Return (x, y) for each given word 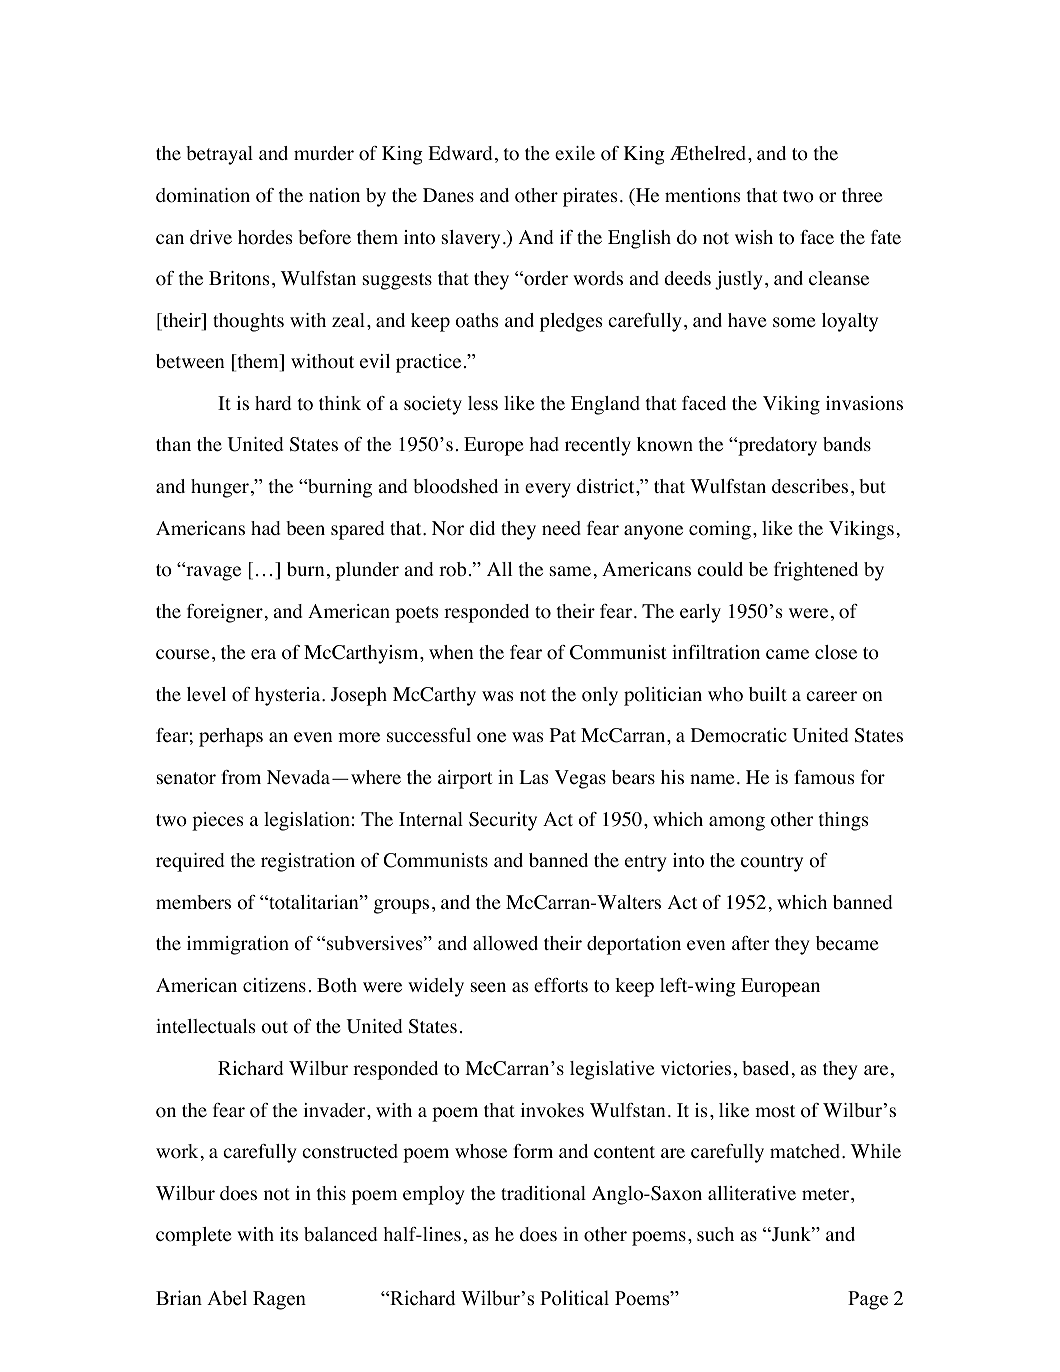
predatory (776, 446)
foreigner (225, 613)
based (765, 1068)
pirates (590, 197)
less (483, 403)
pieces (217, 821)
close (836, 652)
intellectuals (205, 1026)
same (570, 571)
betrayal (219, 155)
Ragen (279, 1300)
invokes (552, 1110)
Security (503, 821)
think (340, 403)
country (772, 863)
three (862, 195)
